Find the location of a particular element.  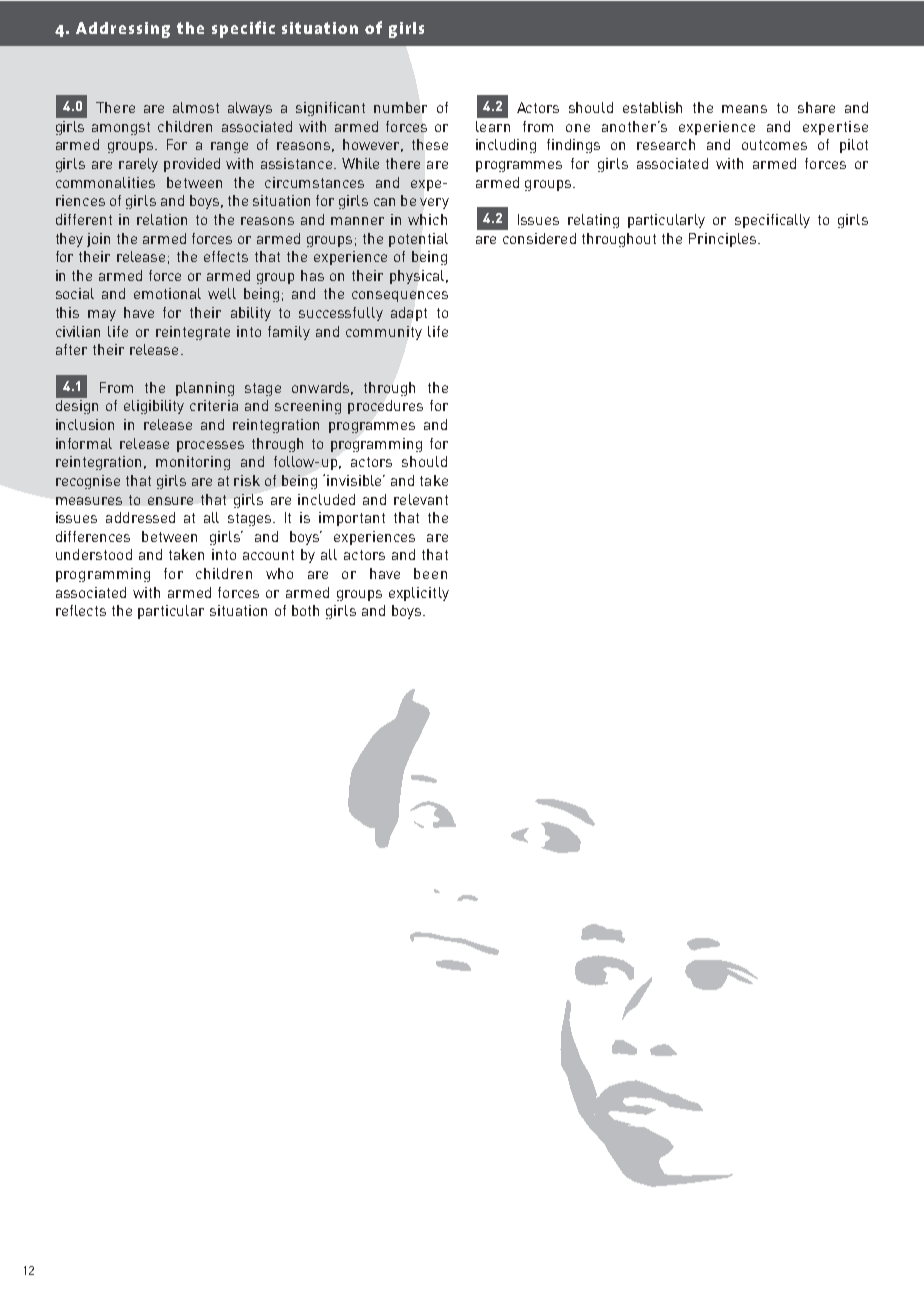

relation is located at coordinates (162, 219).
